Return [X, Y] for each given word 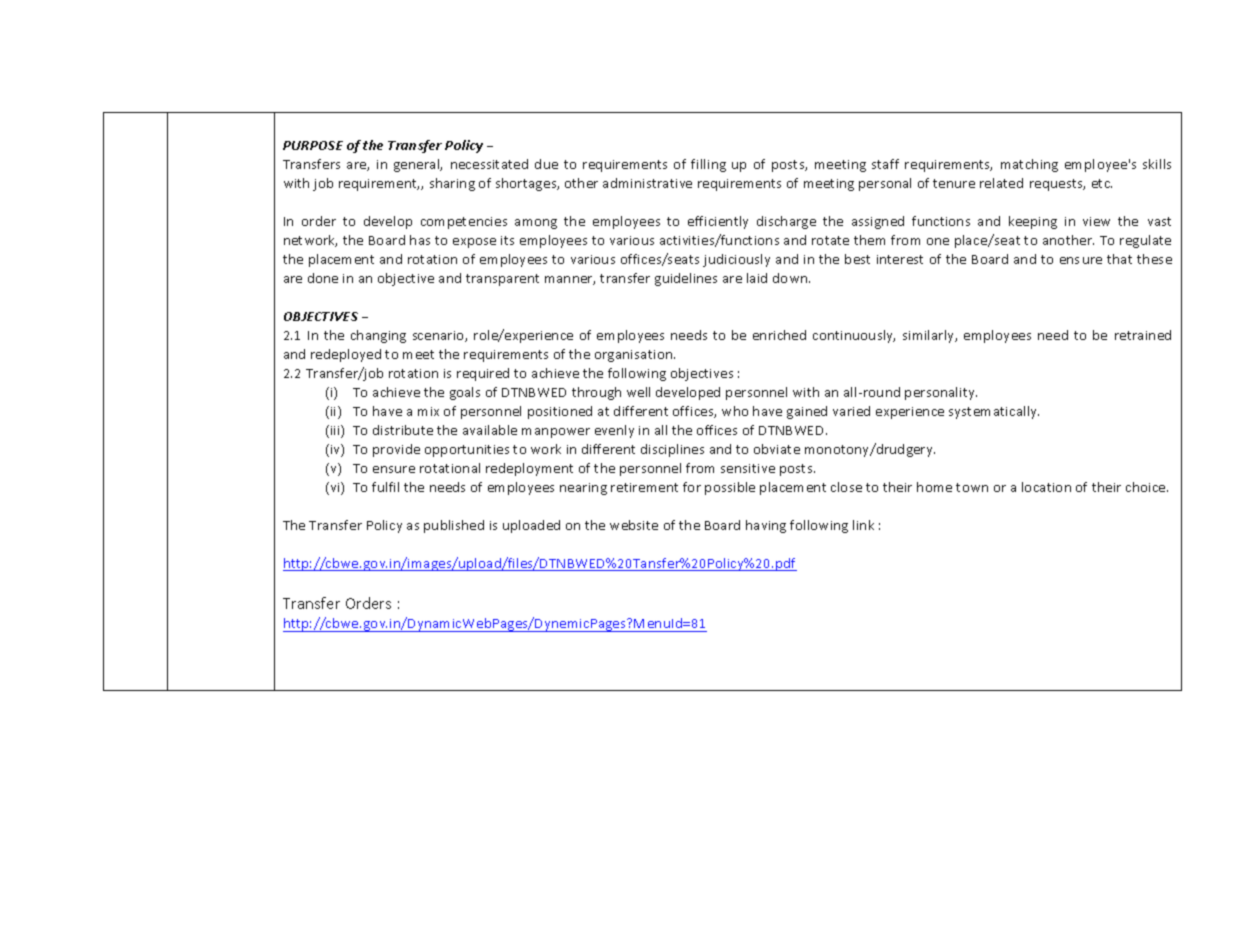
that [1119, 259]
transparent [502, 280]
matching [1029, 165]
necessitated [489, 164]
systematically [994, 412]
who [735, 411]
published [454, 526]
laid [757, 278]
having [766, 526]
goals [465, 393]
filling [708, 165]
